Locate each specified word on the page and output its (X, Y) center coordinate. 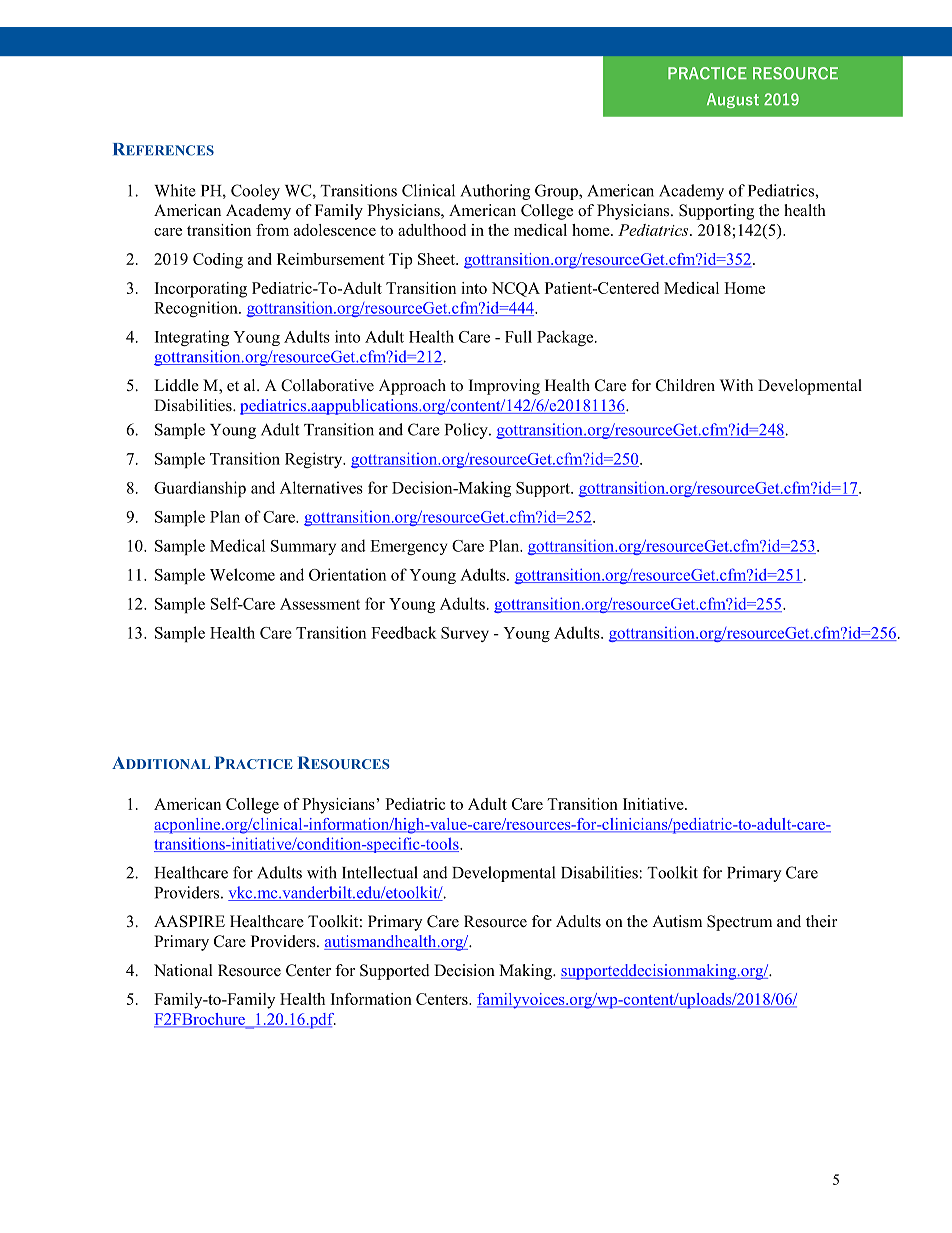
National (183, 970)
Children (685, 385)
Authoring (495, 192)
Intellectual (380, 872)
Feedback (404, 632)
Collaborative (327, 385)
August (733, 100)
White (175, 190)
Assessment (320, 604)
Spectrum (739, 923)
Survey (465, 634)
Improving (504, 387)
